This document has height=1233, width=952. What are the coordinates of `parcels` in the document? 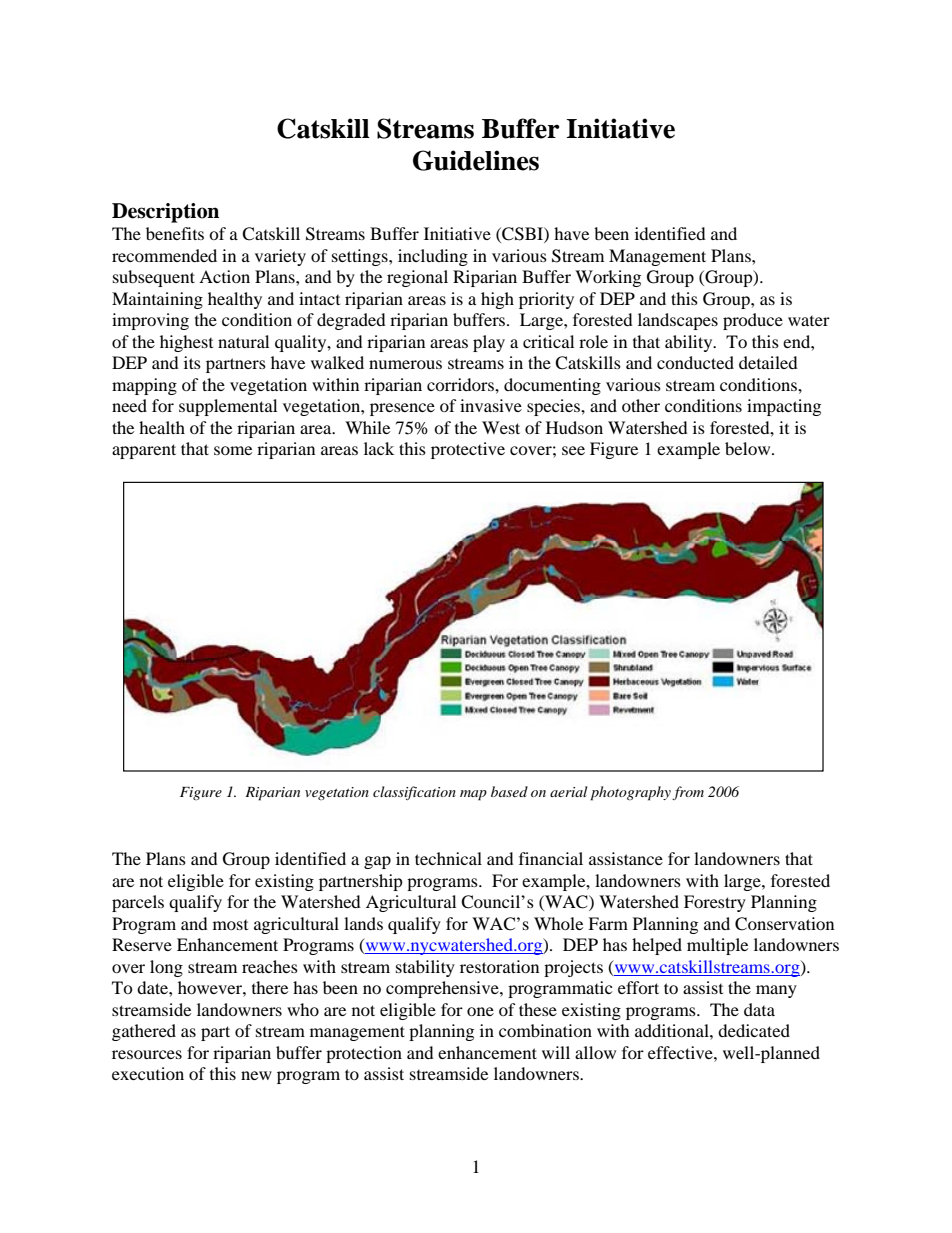 It's located at (138, 903).
